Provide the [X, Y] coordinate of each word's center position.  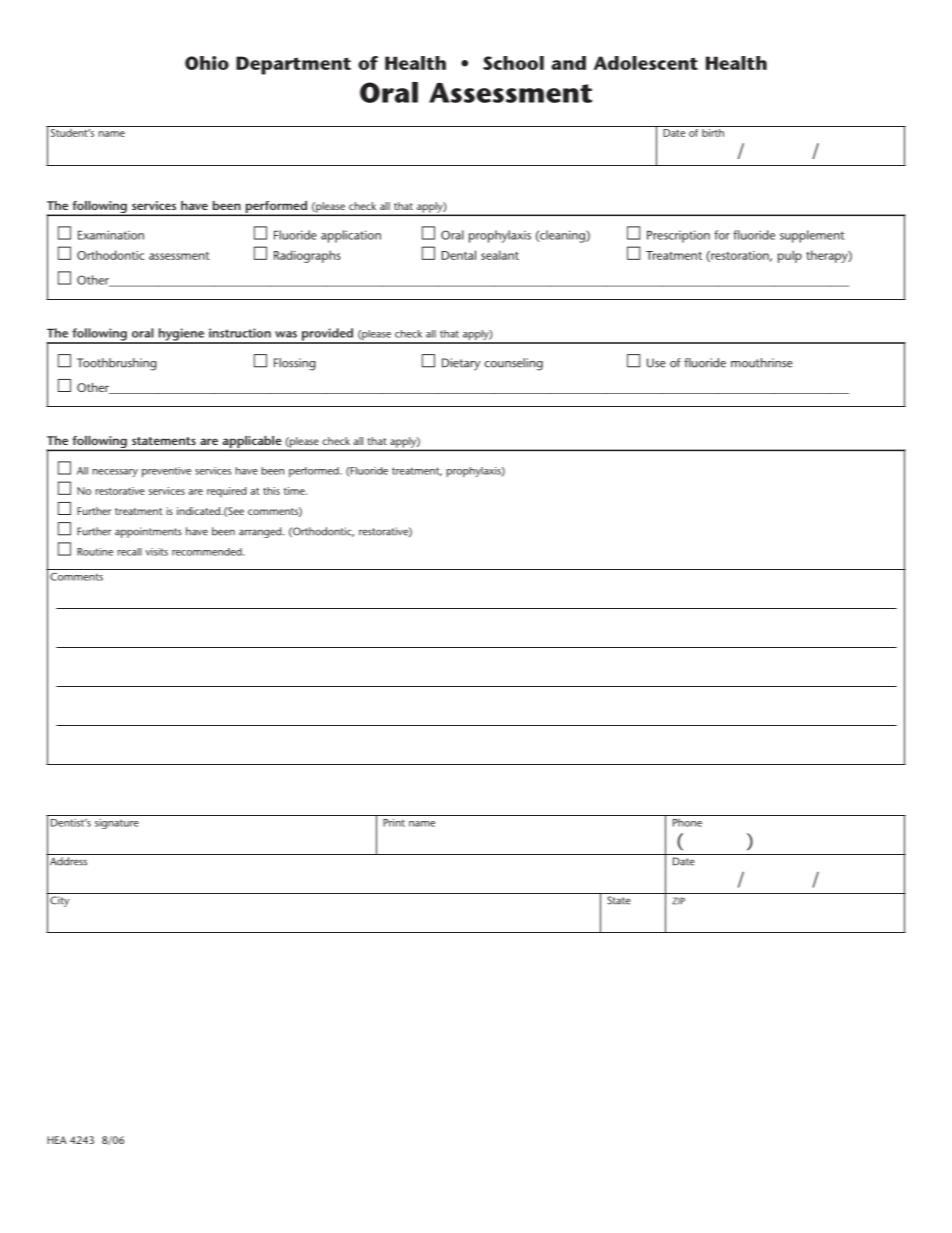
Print [394, 823]
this [271, 491]
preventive [166, 472]
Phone [687, 822]
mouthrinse [762, 363]
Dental [459, 255]
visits [156, 552]
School [513, 63]
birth [713, 131]
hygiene [181, 335]
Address [68, 861]
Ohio [207, 63]
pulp [790, 256]
